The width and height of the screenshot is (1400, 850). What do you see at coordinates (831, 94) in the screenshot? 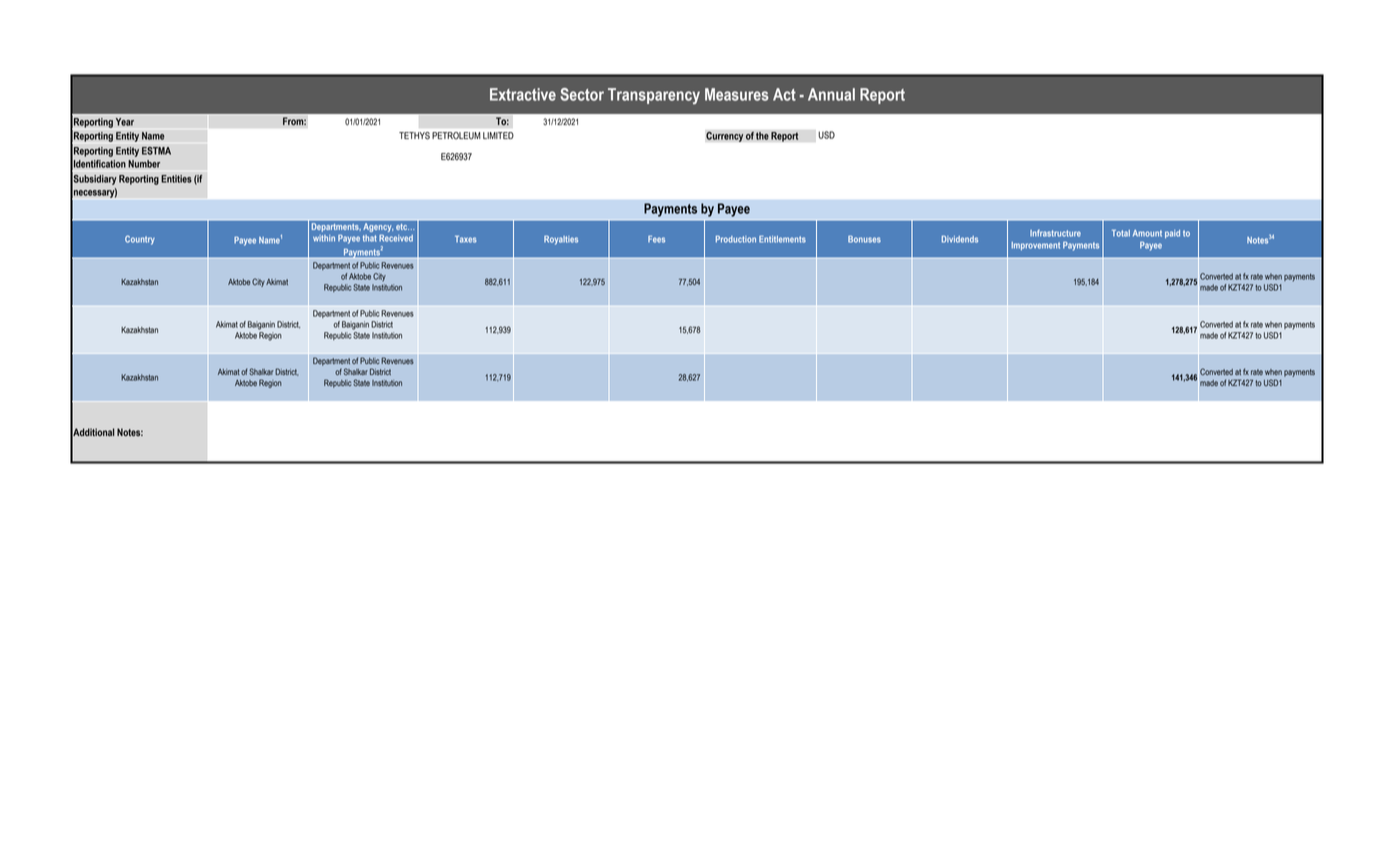
I see `Annual` at bounding box center [831, 94].
